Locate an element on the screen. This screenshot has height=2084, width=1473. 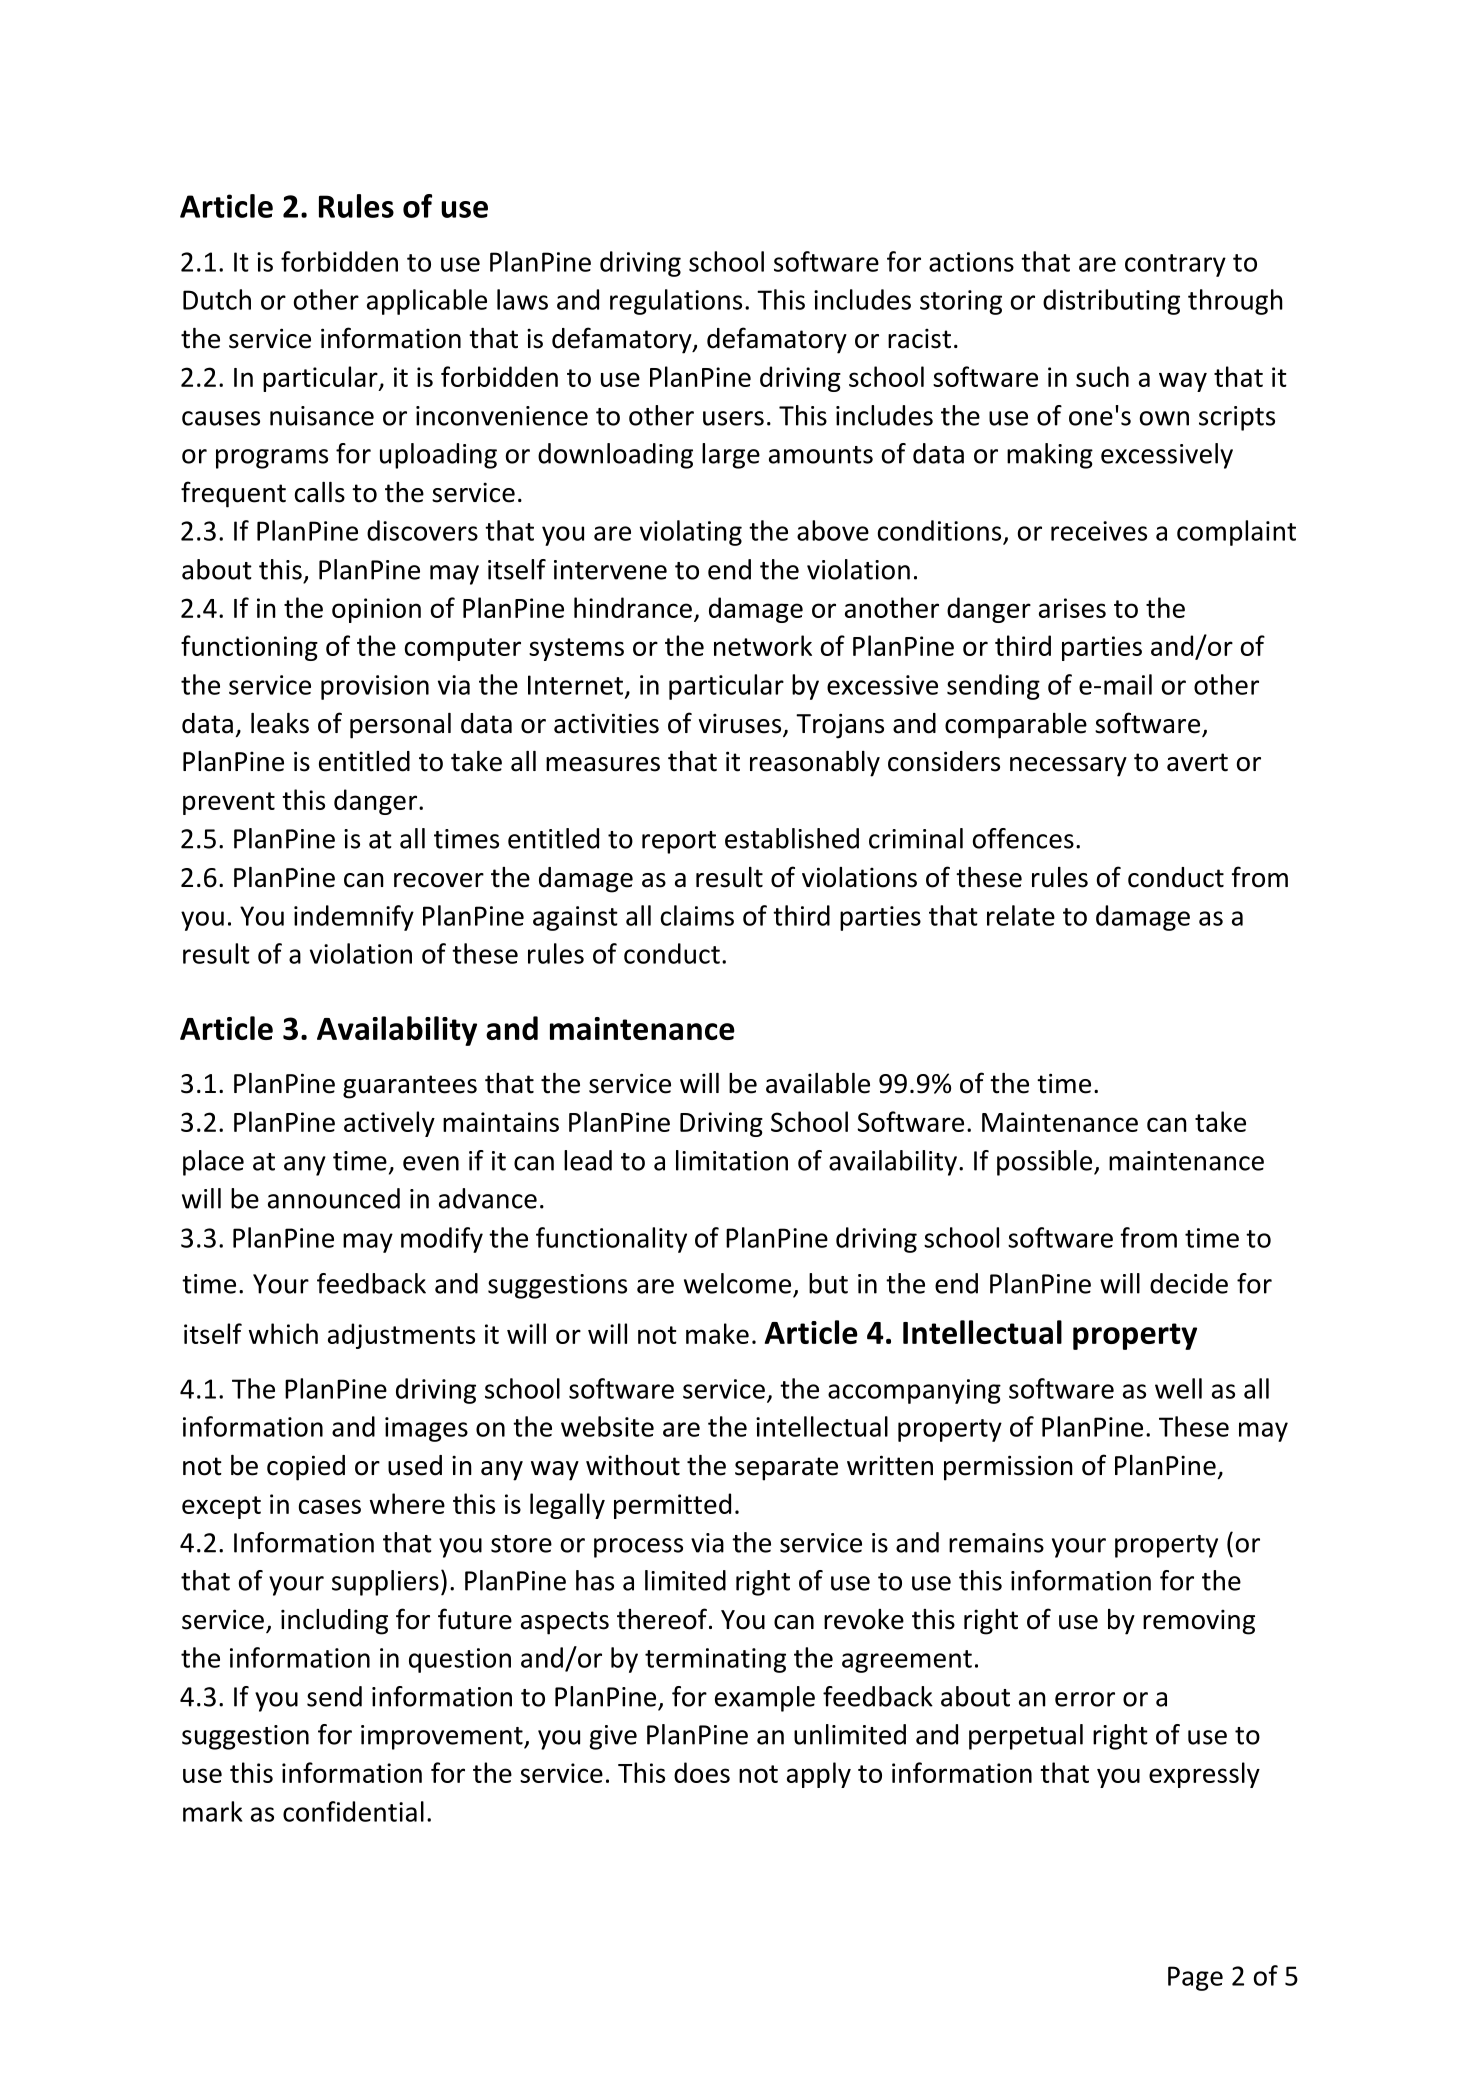
make is located at coordinates (717, 1333).
